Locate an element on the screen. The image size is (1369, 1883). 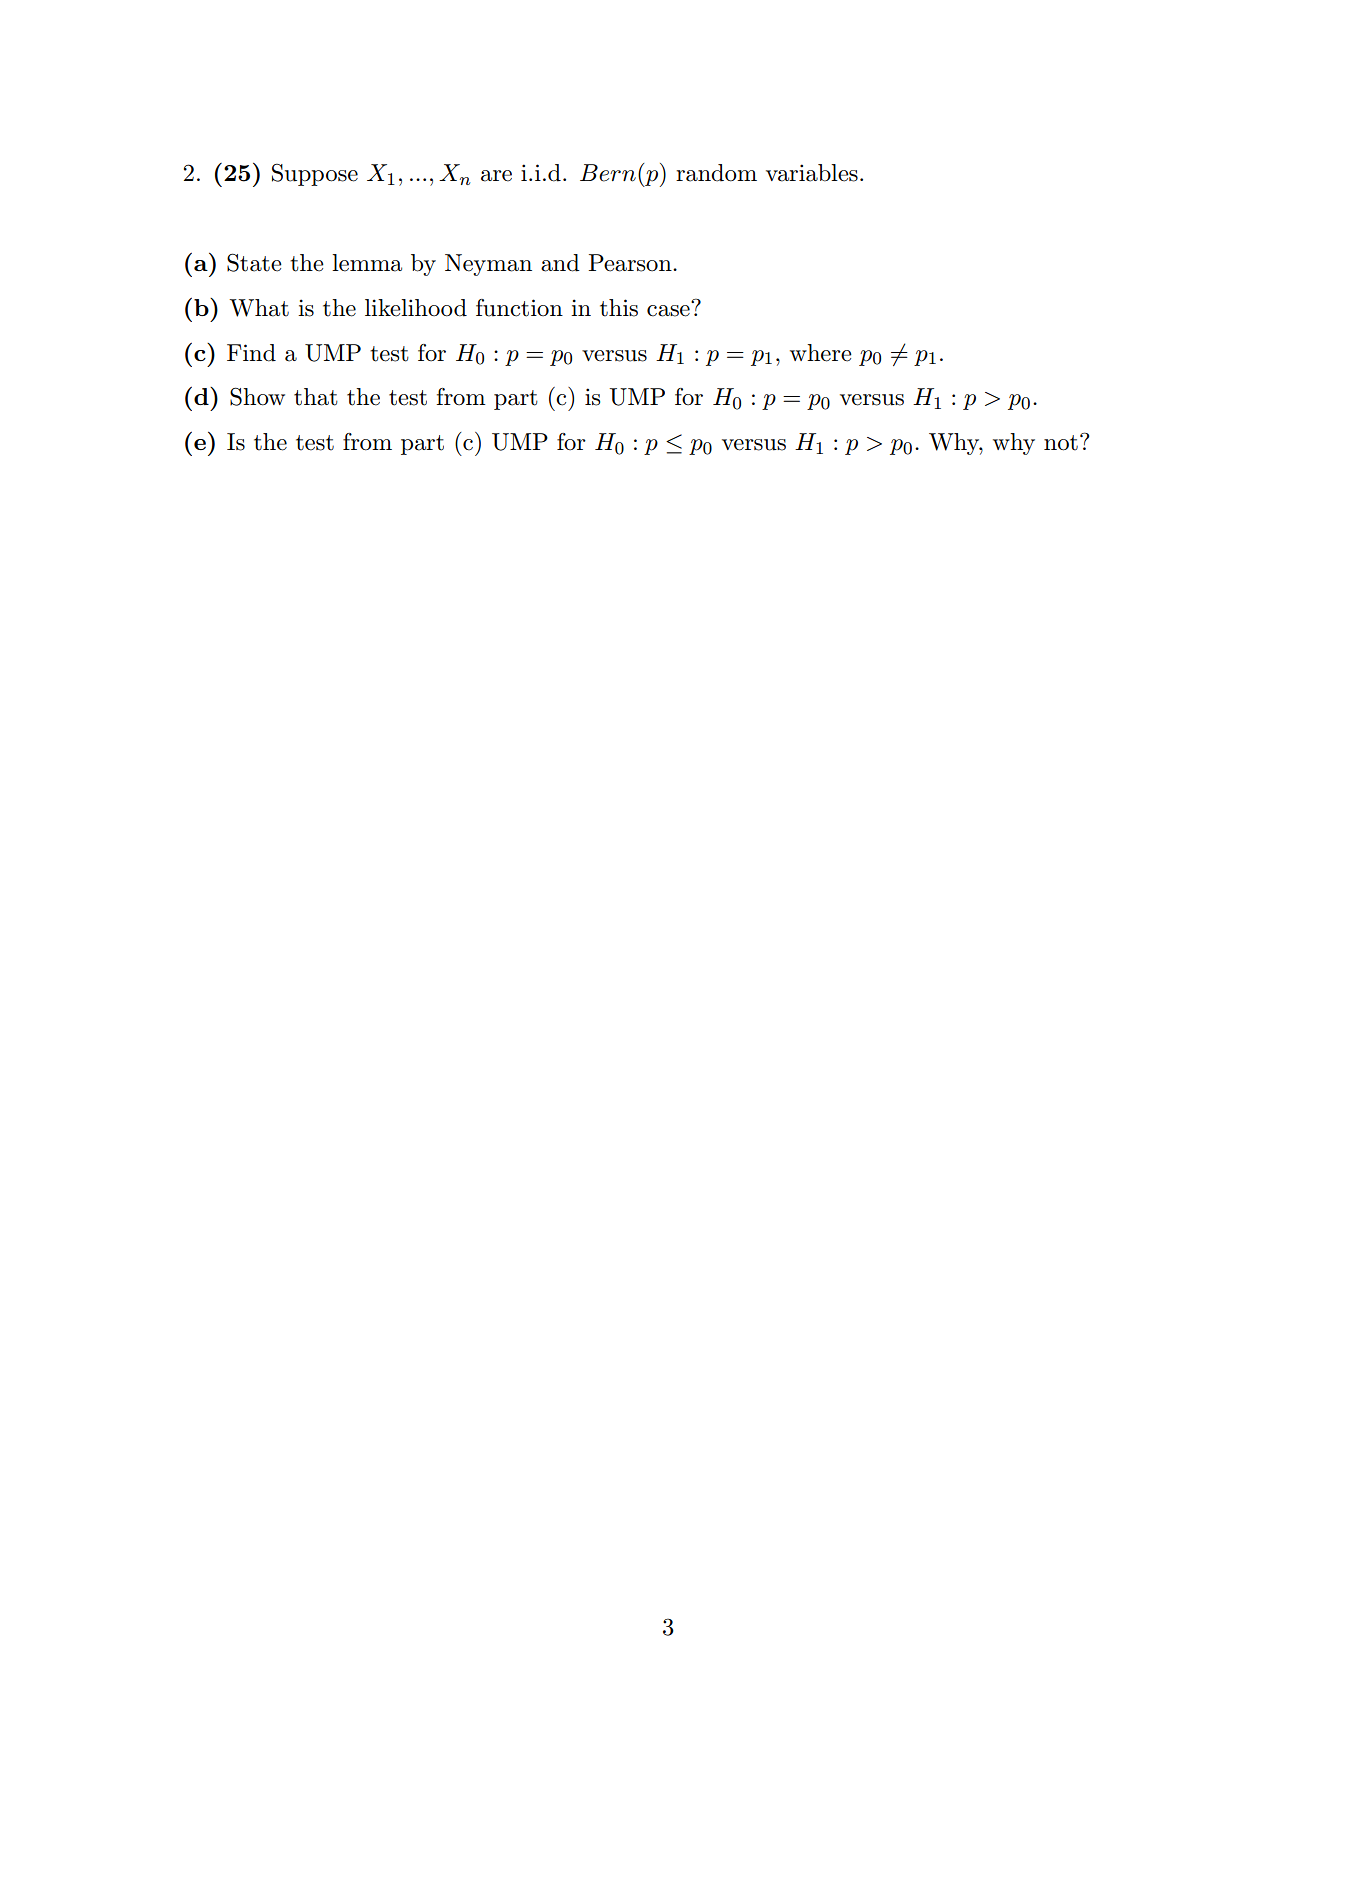
Pearson is located at coordinates (631, 263).
